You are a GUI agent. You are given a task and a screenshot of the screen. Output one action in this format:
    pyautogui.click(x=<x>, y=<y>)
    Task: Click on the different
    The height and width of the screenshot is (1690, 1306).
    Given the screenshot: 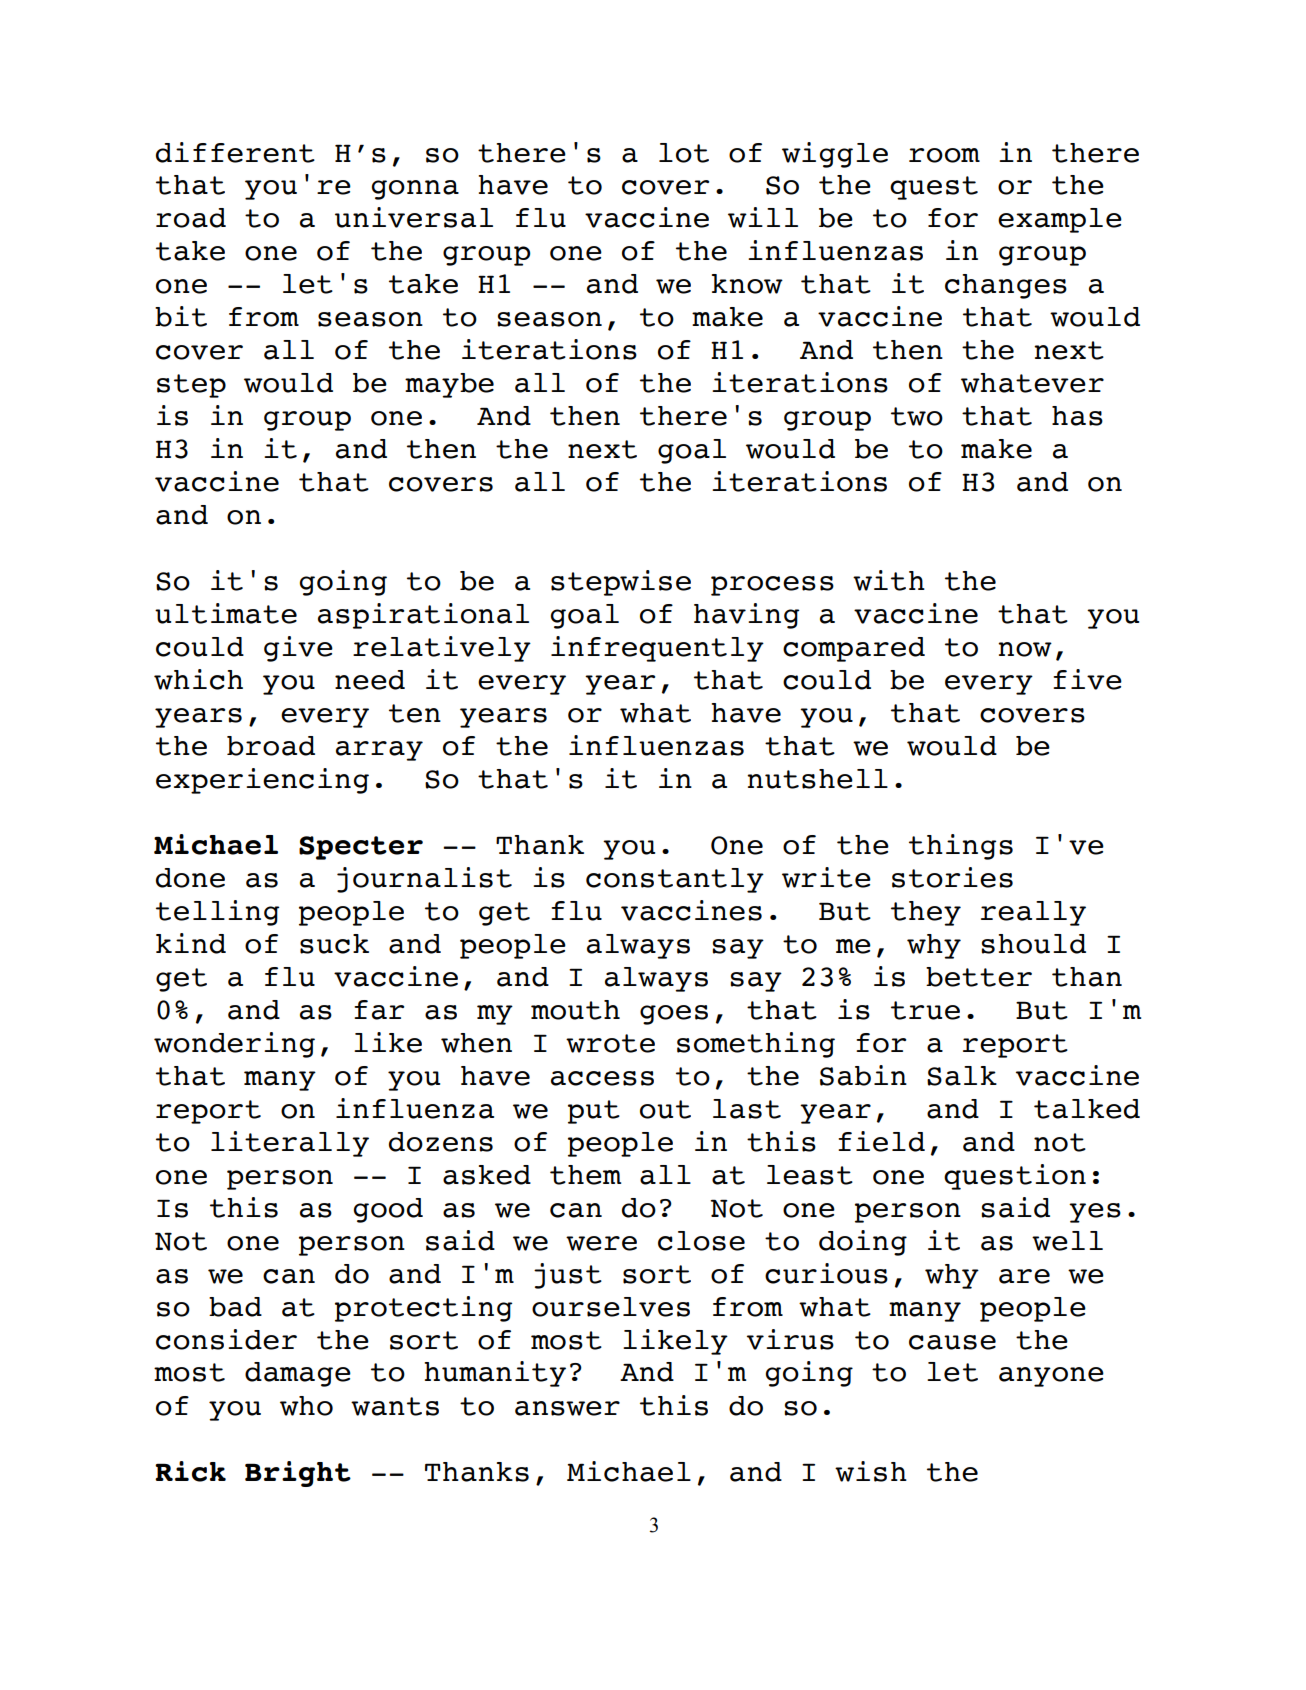 What is the action you would take?
    pyautogui.click(x=235, y=152)
